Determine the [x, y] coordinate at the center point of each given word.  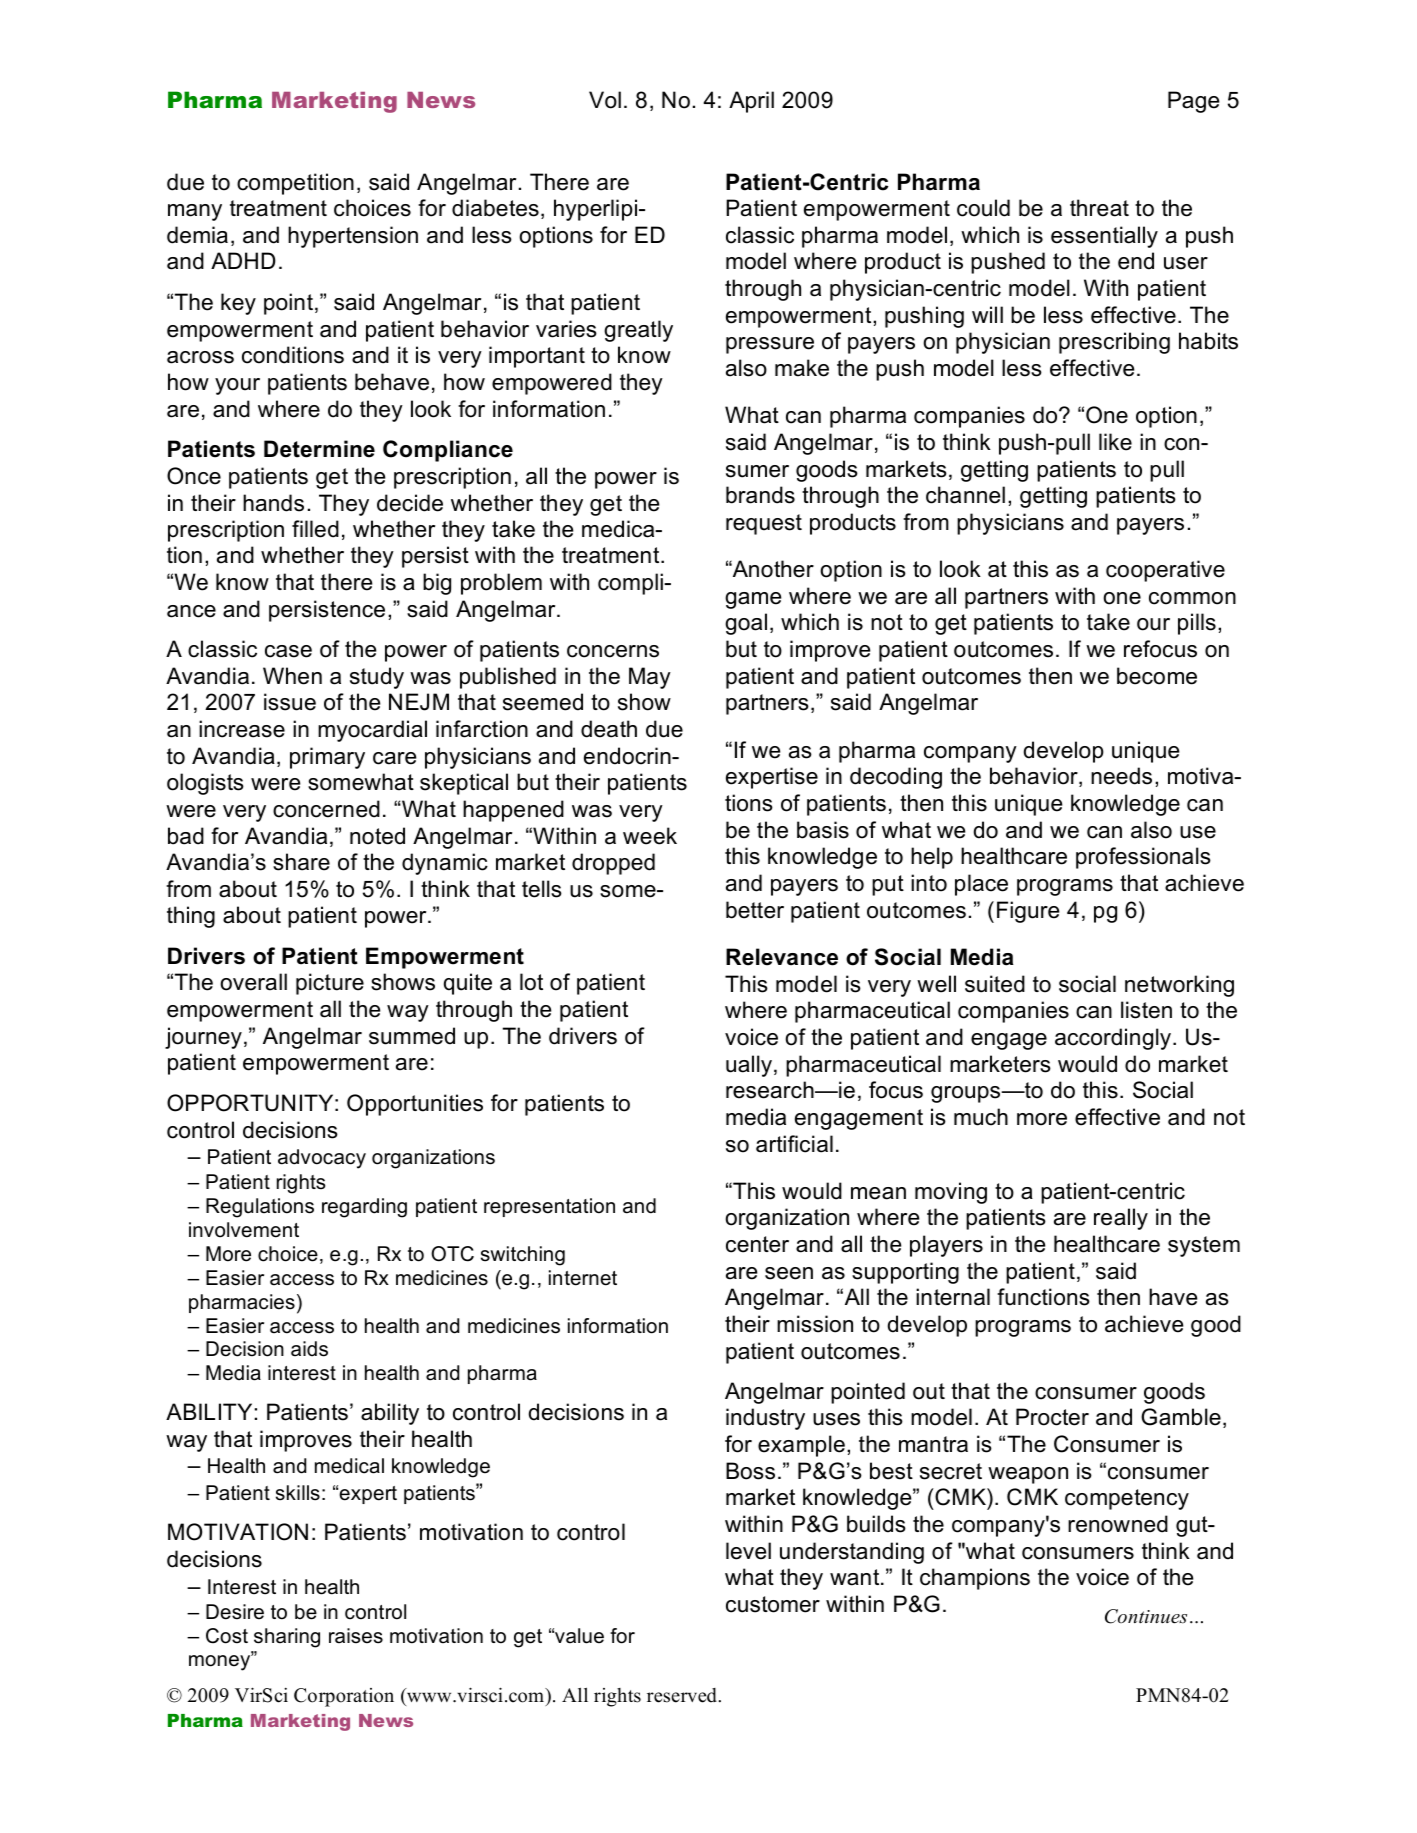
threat [1099, 208]
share [301, 862]
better [755, 910]
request [764, 524]
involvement [244, 1230]
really [1121, 1219]
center [757, 1244]
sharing [287, 1638]
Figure [1028, 912]
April [751, 102]
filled [315, 529]
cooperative [1165, 571]
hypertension [353, 237]
